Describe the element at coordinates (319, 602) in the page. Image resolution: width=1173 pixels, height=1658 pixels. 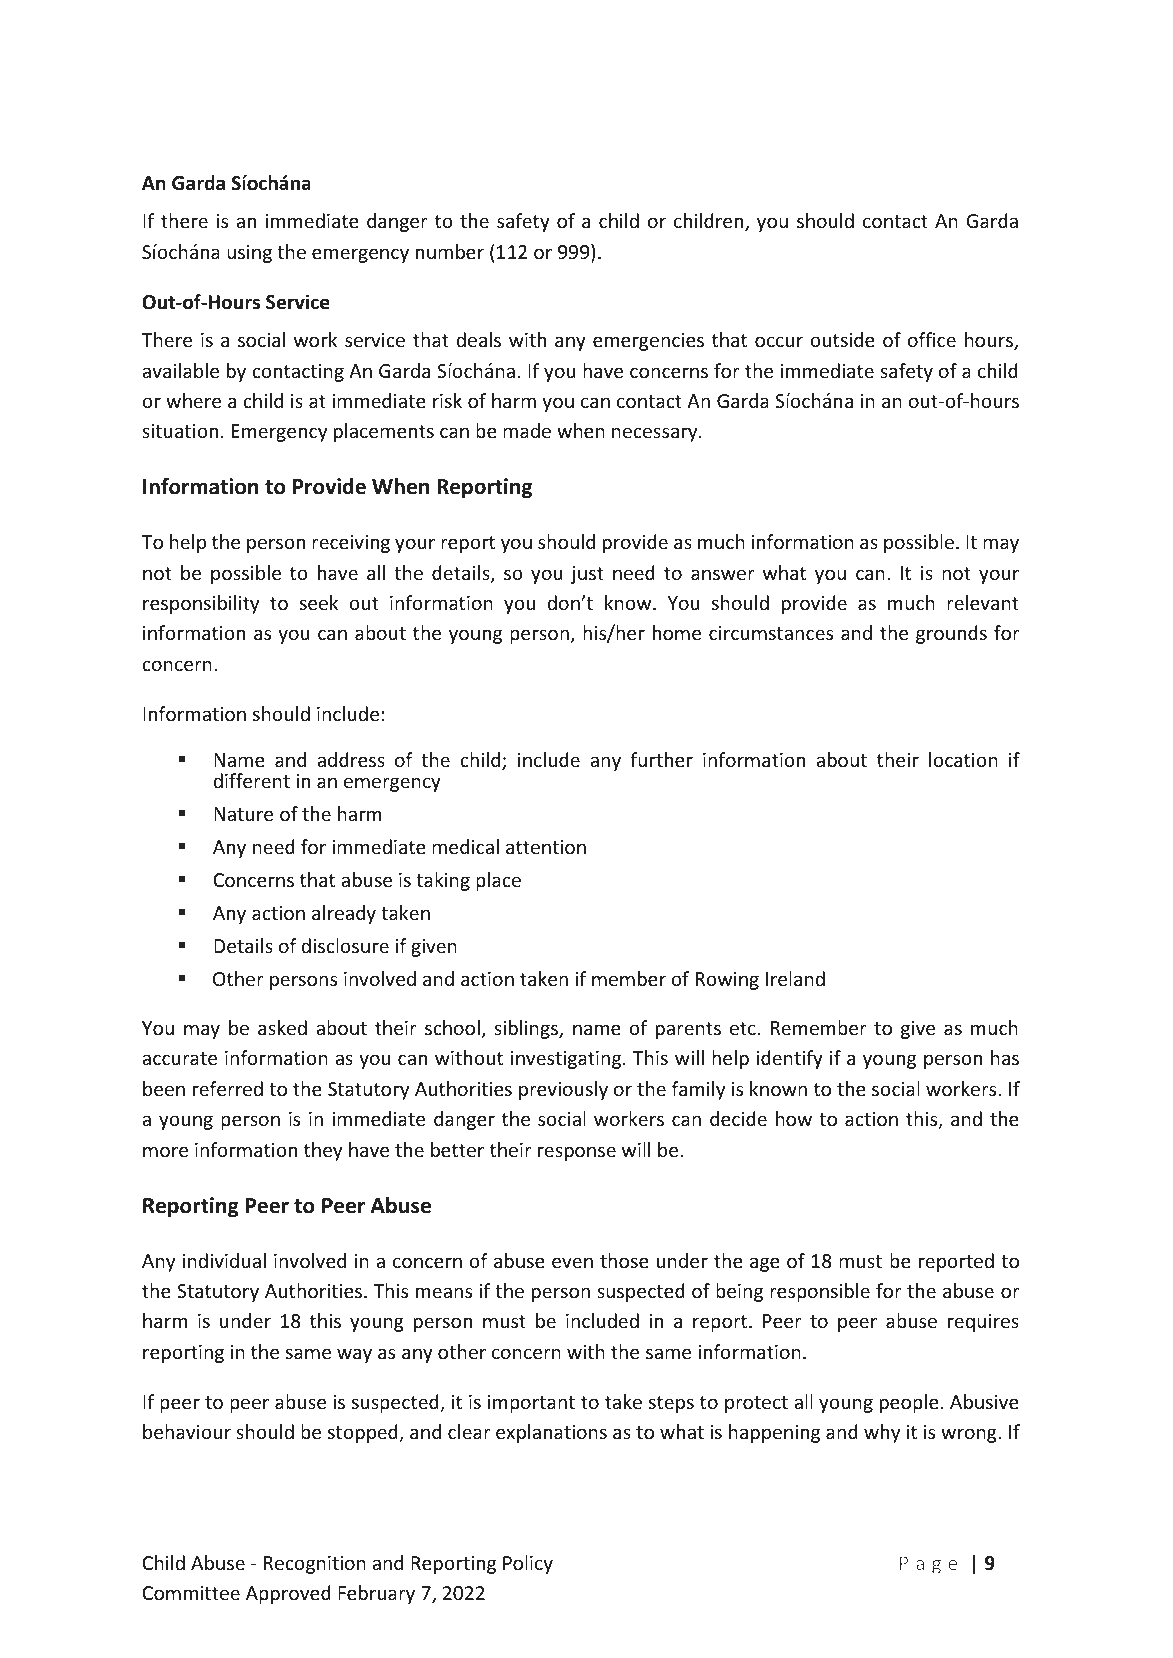
I see `seek` at that location.
